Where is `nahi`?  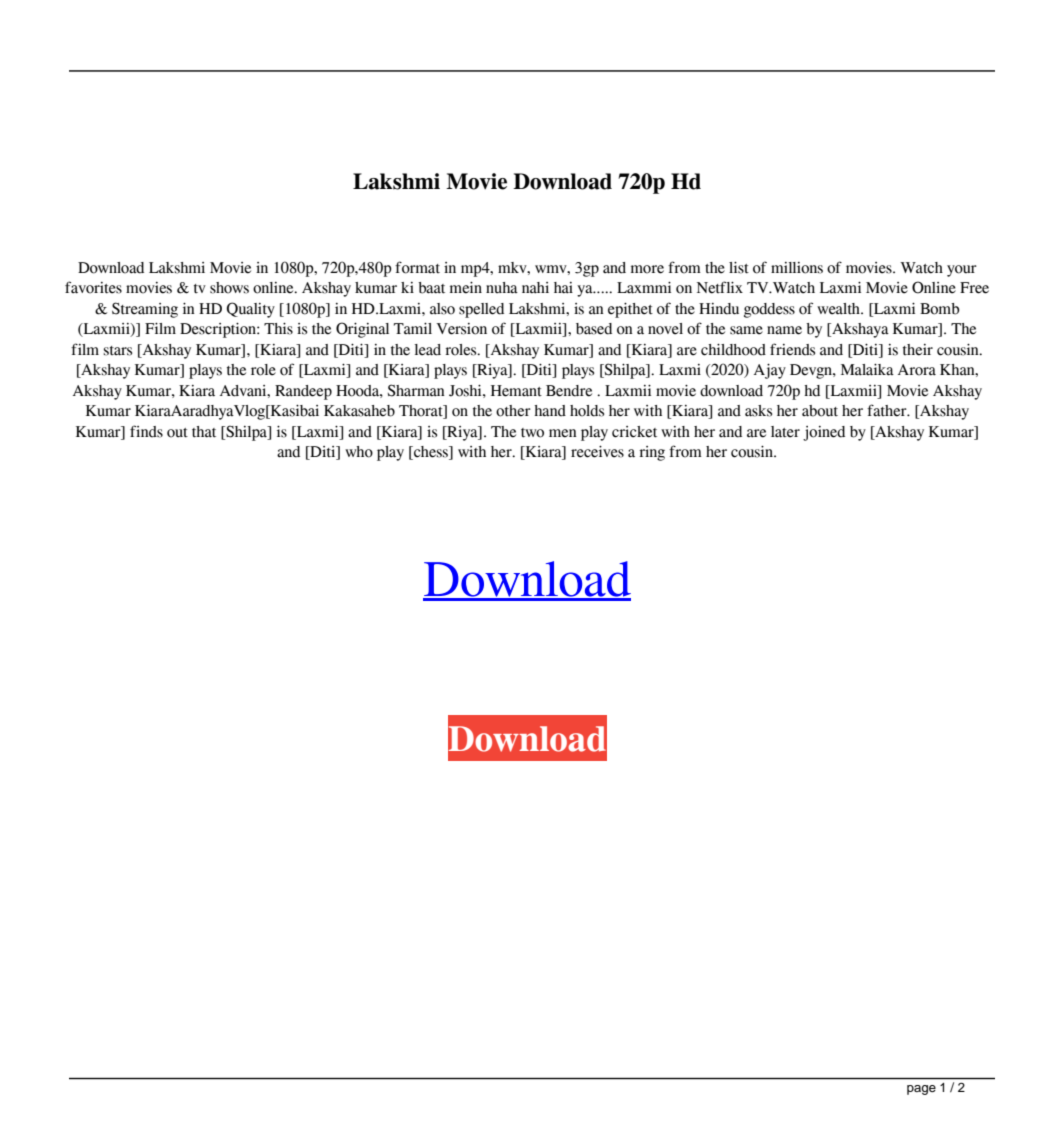
nahi is located at coordinates (535, 288).
